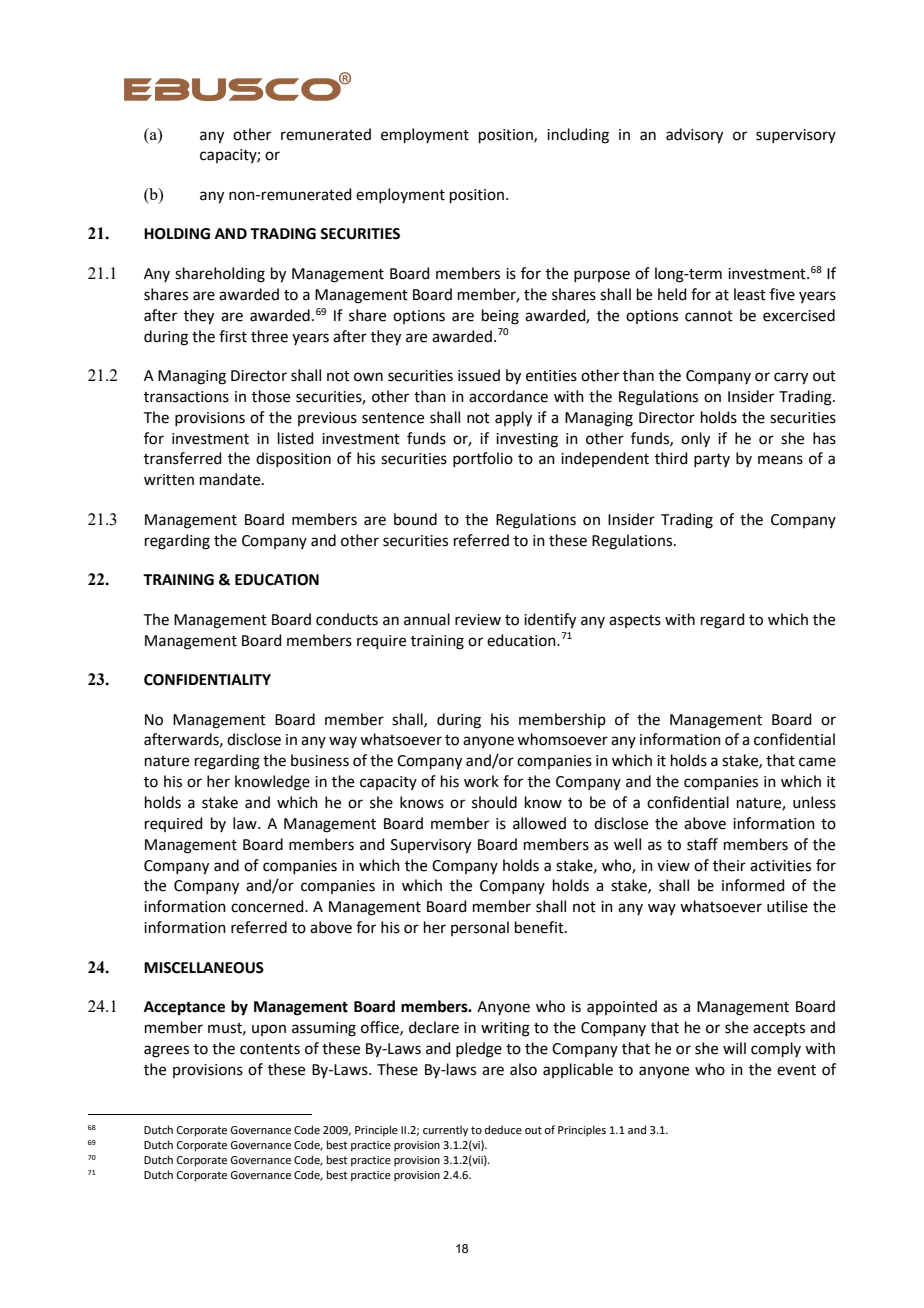 The width and height of the page is (924, 1308). What do you see at coordinates (814, 802) in the page?
I see `unless` at bounding box center [814, 802].
